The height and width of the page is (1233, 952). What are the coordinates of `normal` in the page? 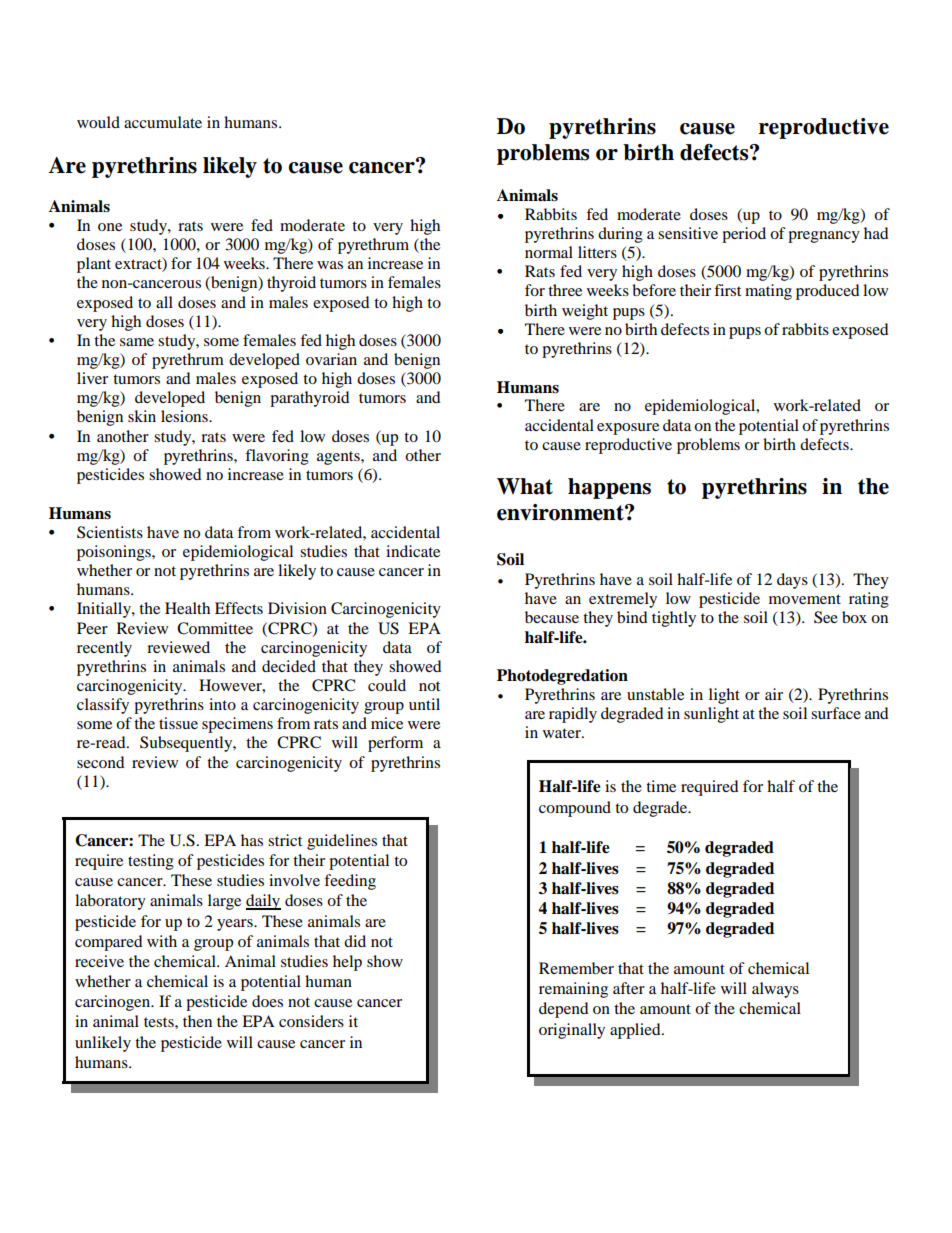 It's located at (549, 252).
